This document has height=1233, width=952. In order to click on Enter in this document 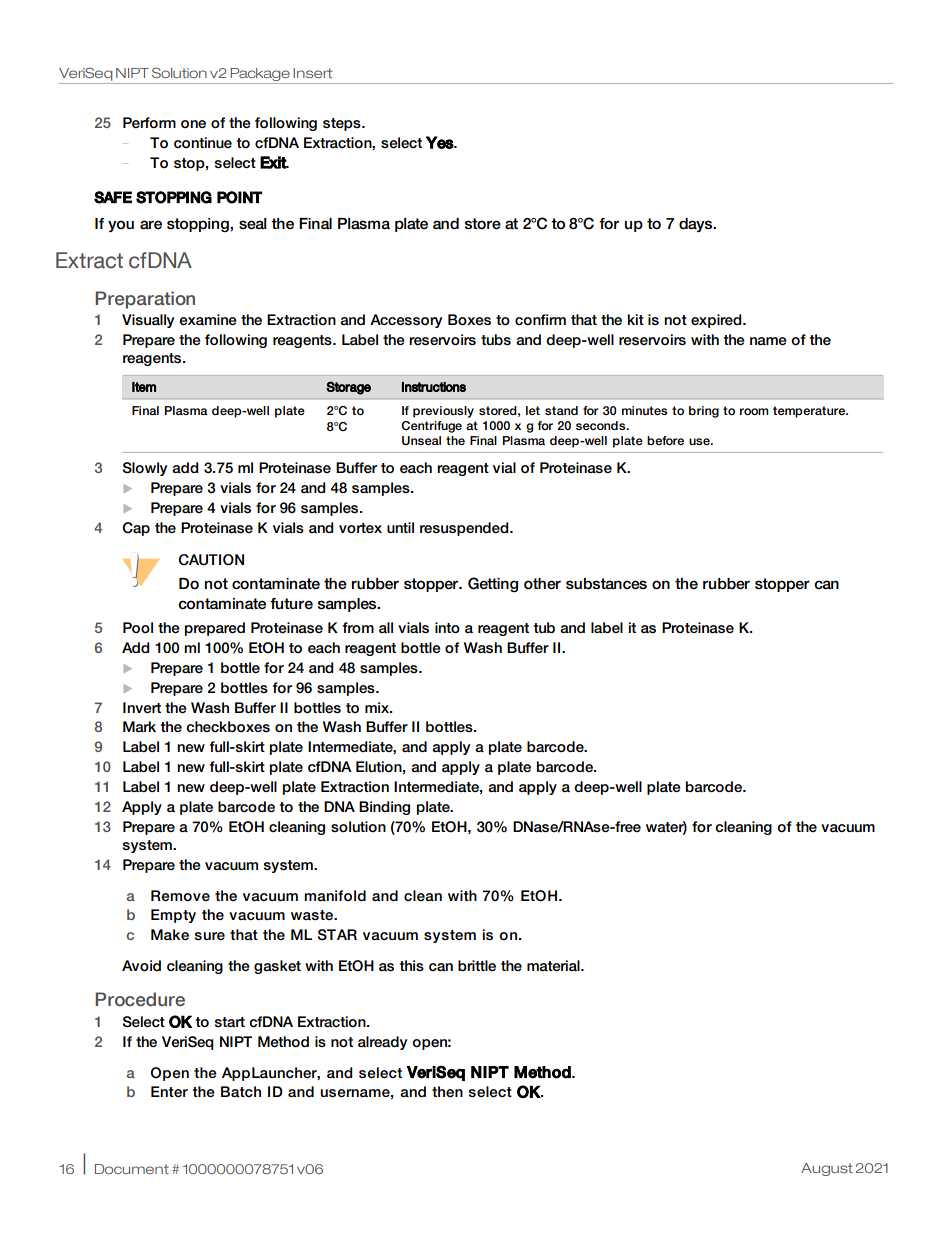, I will do `click(169, 1091)`.
